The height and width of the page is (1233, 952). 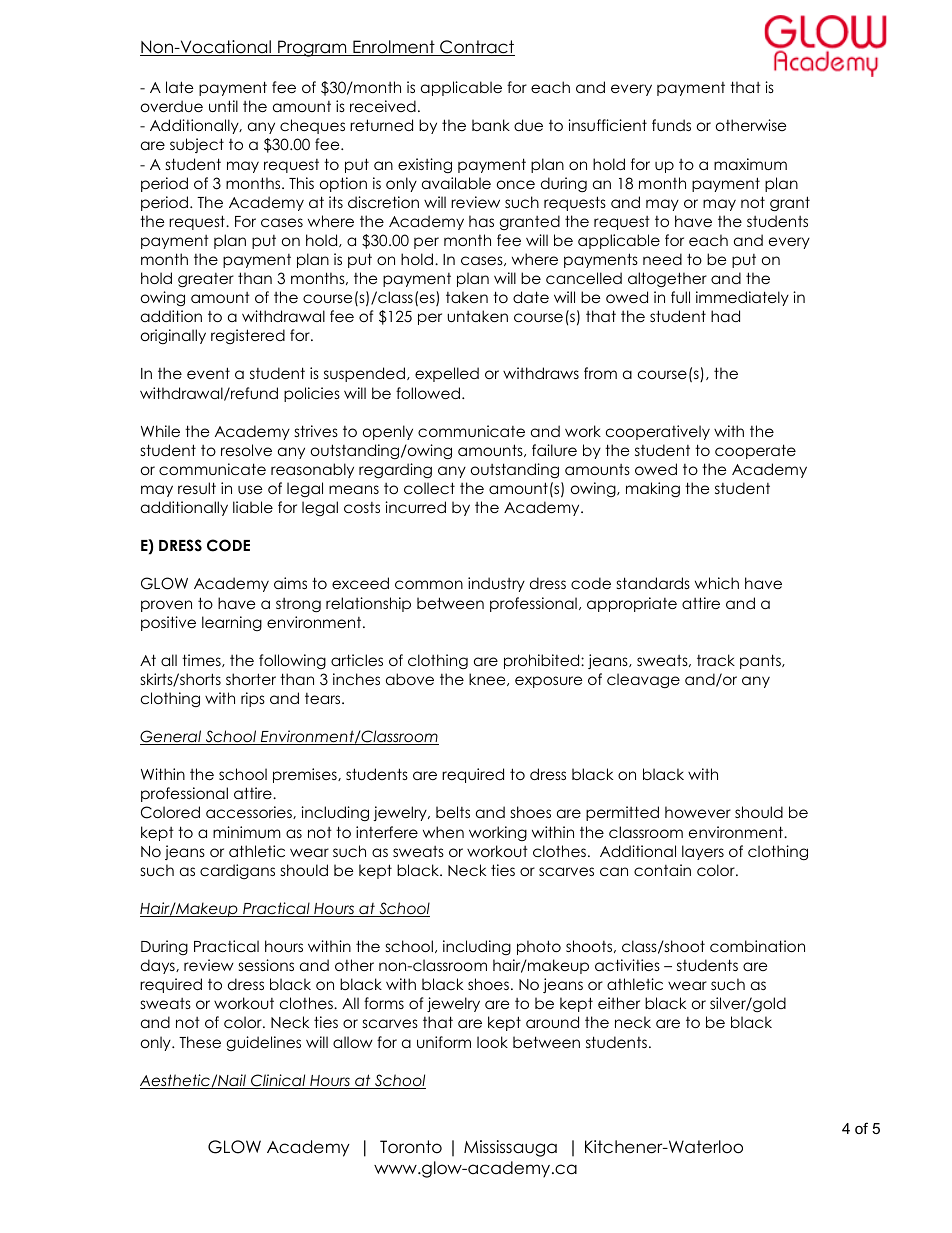 What do you see at coordinates (476, 48) in the page?
I see `Contract` at bounding box center [476, 48].
